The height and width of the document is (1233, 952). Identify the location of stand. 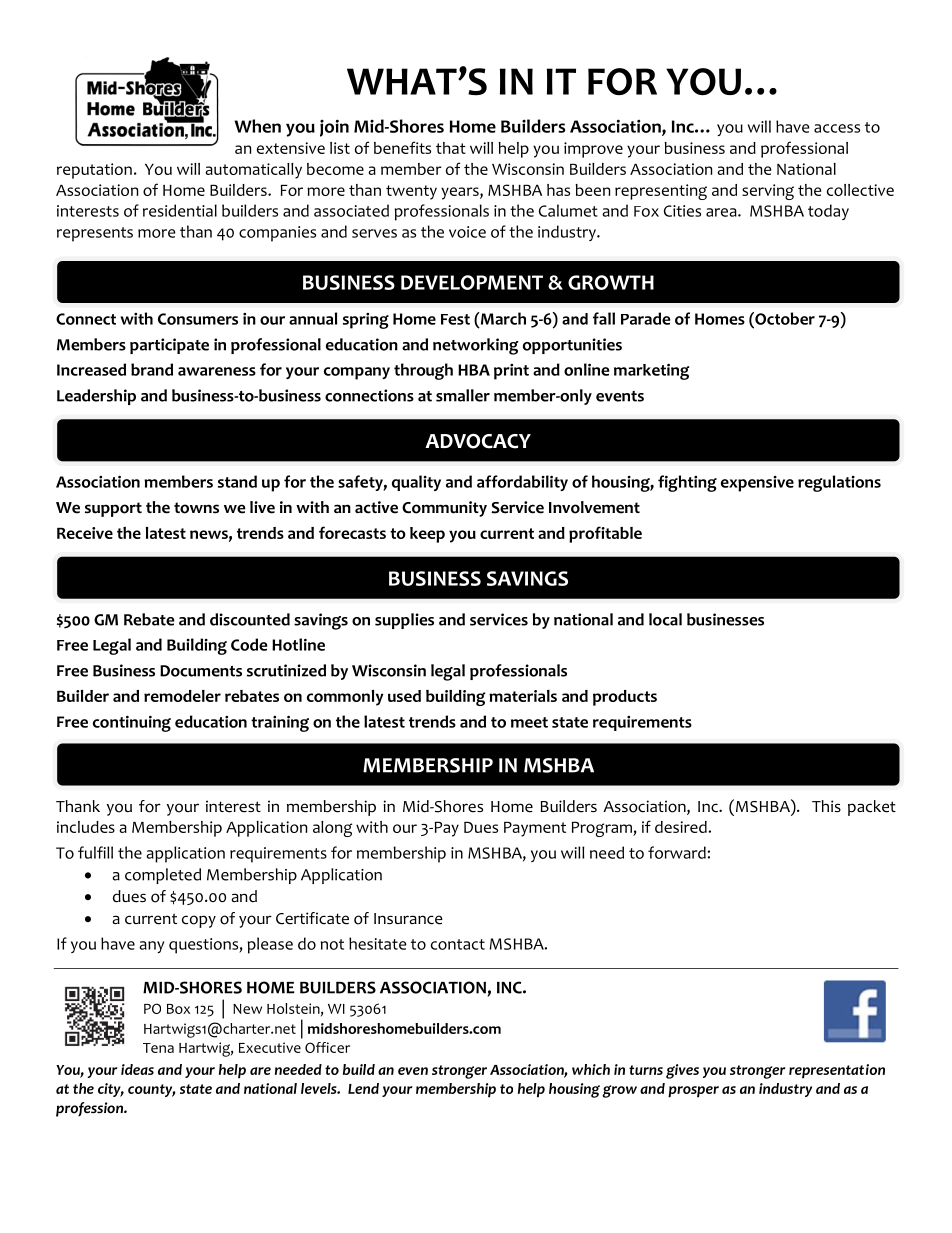
(237, 481).
